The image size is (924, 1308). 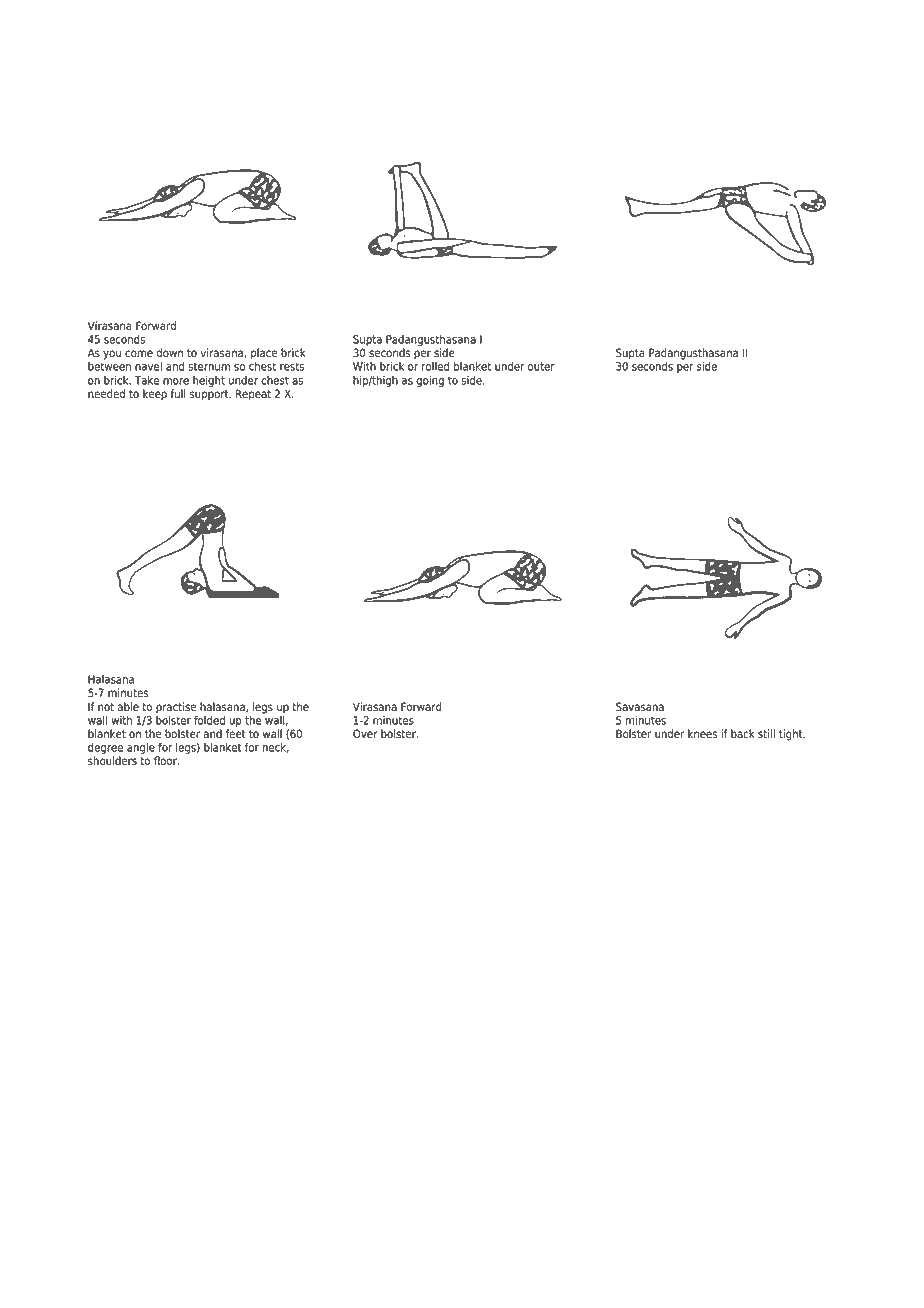 I want to click on able, so click(x=128, y=707).
